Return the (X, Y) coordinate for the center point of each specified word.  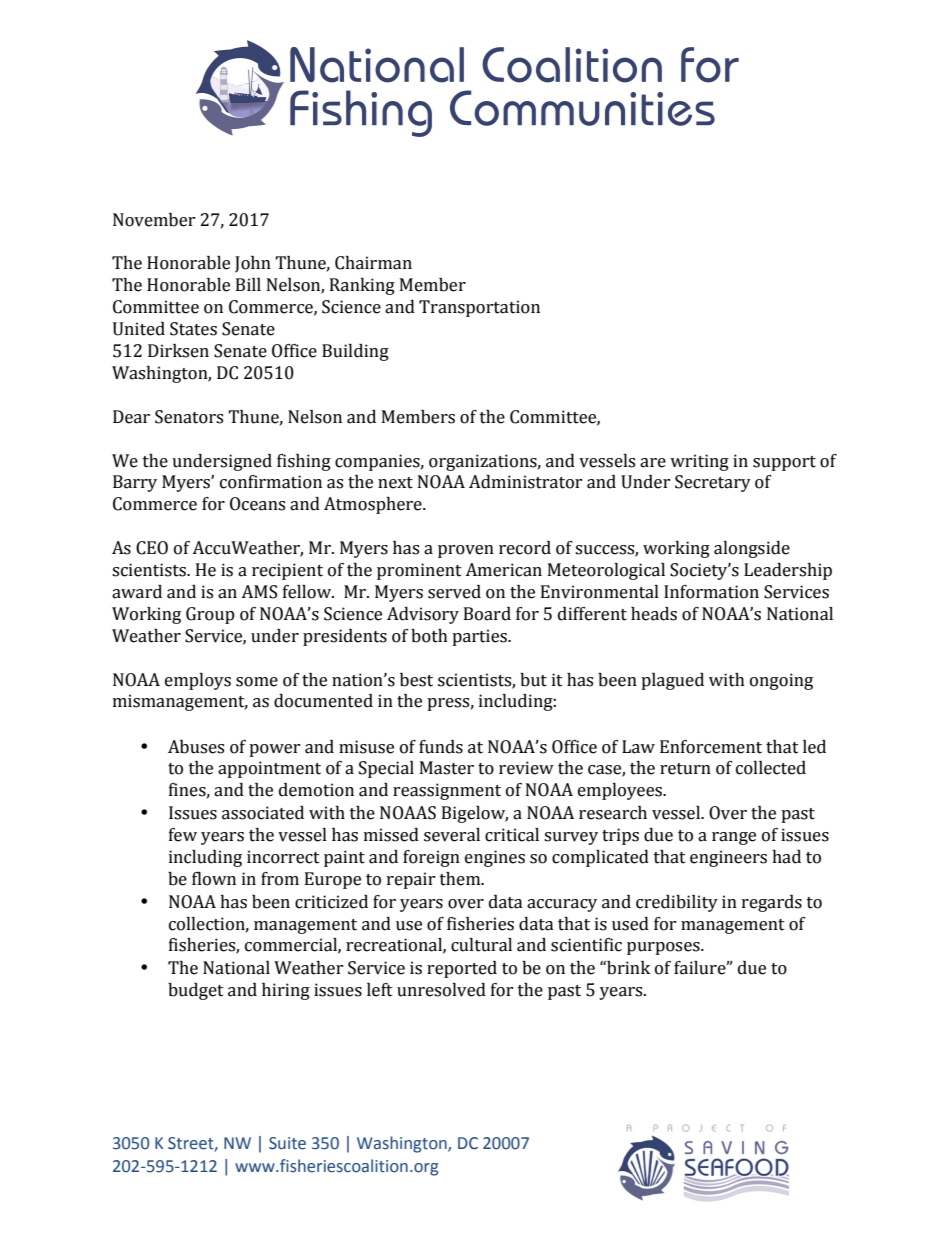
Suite (287, 1143)
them (461, 879)
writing (699, 462)
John (253, 264)
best (416, 680)
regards (772, 903)
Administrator (526, 482)
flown (214, 879)
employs (198, 681)
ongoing (781, 681)
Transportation (479, 308)
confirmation (271, 482)
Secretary (713, 483)
